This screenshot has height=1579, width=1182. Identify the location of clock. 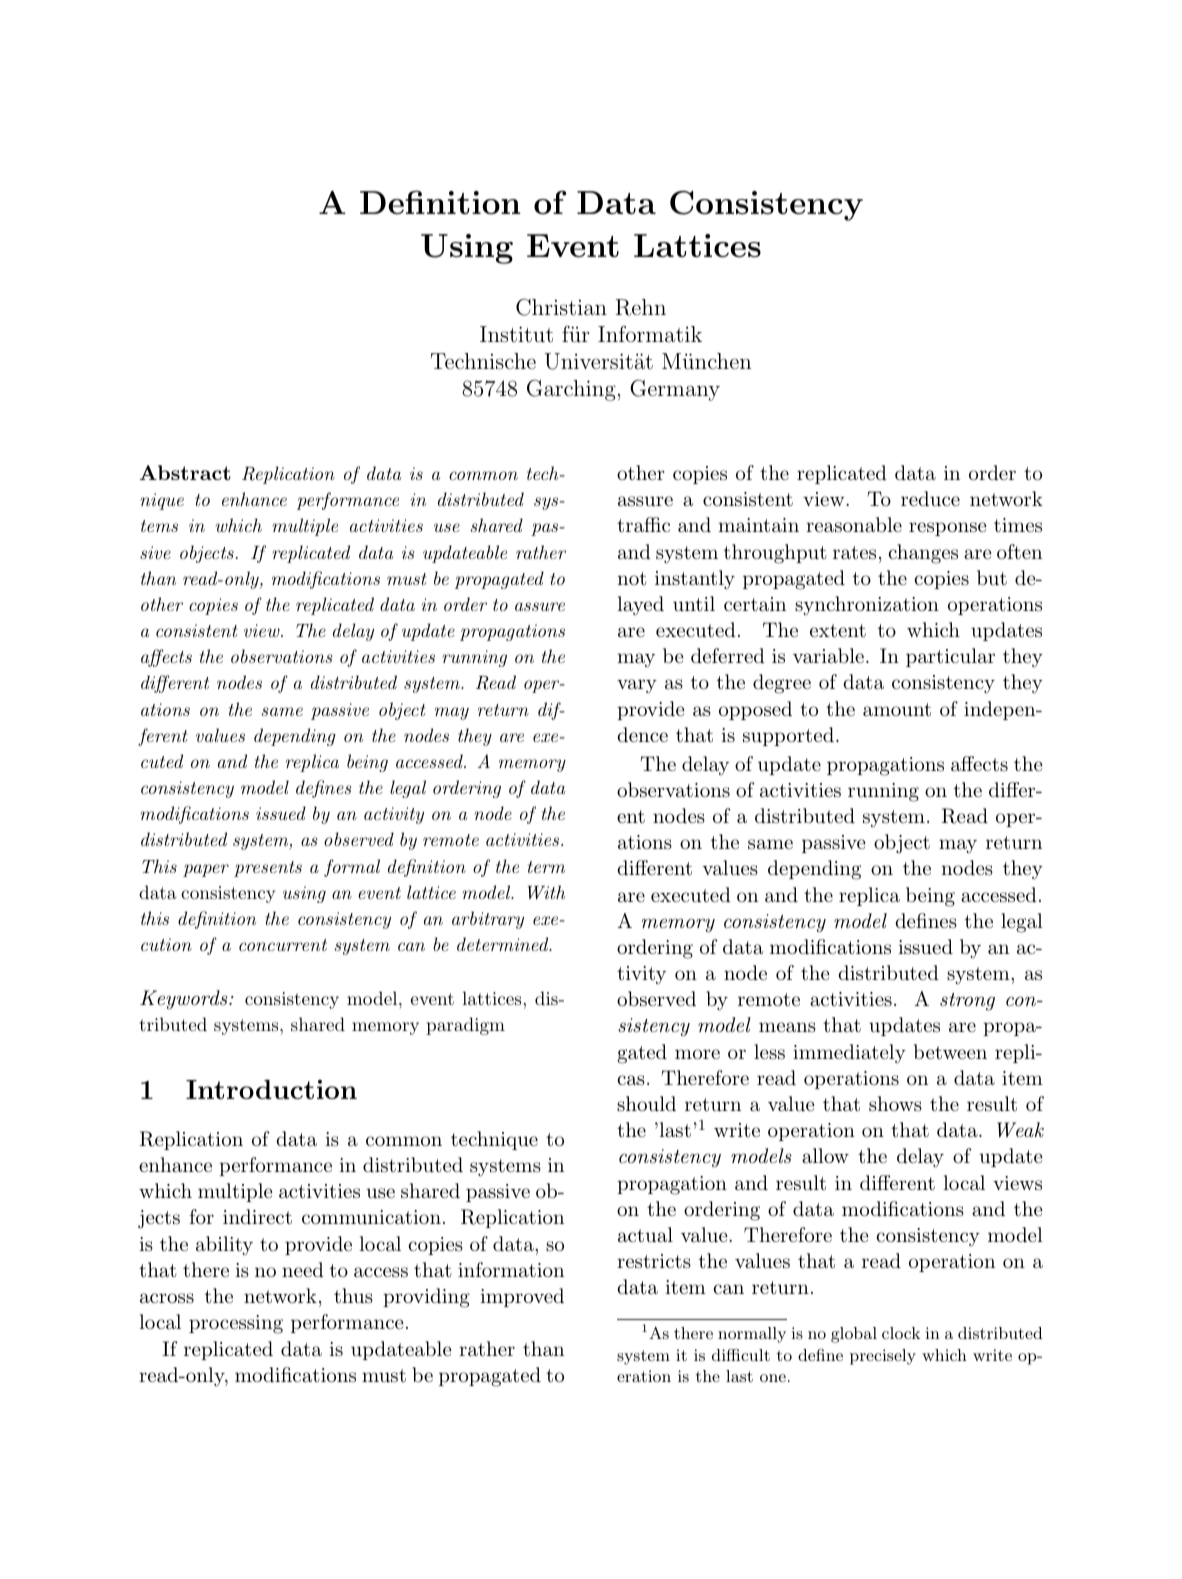
(901, 1333).
